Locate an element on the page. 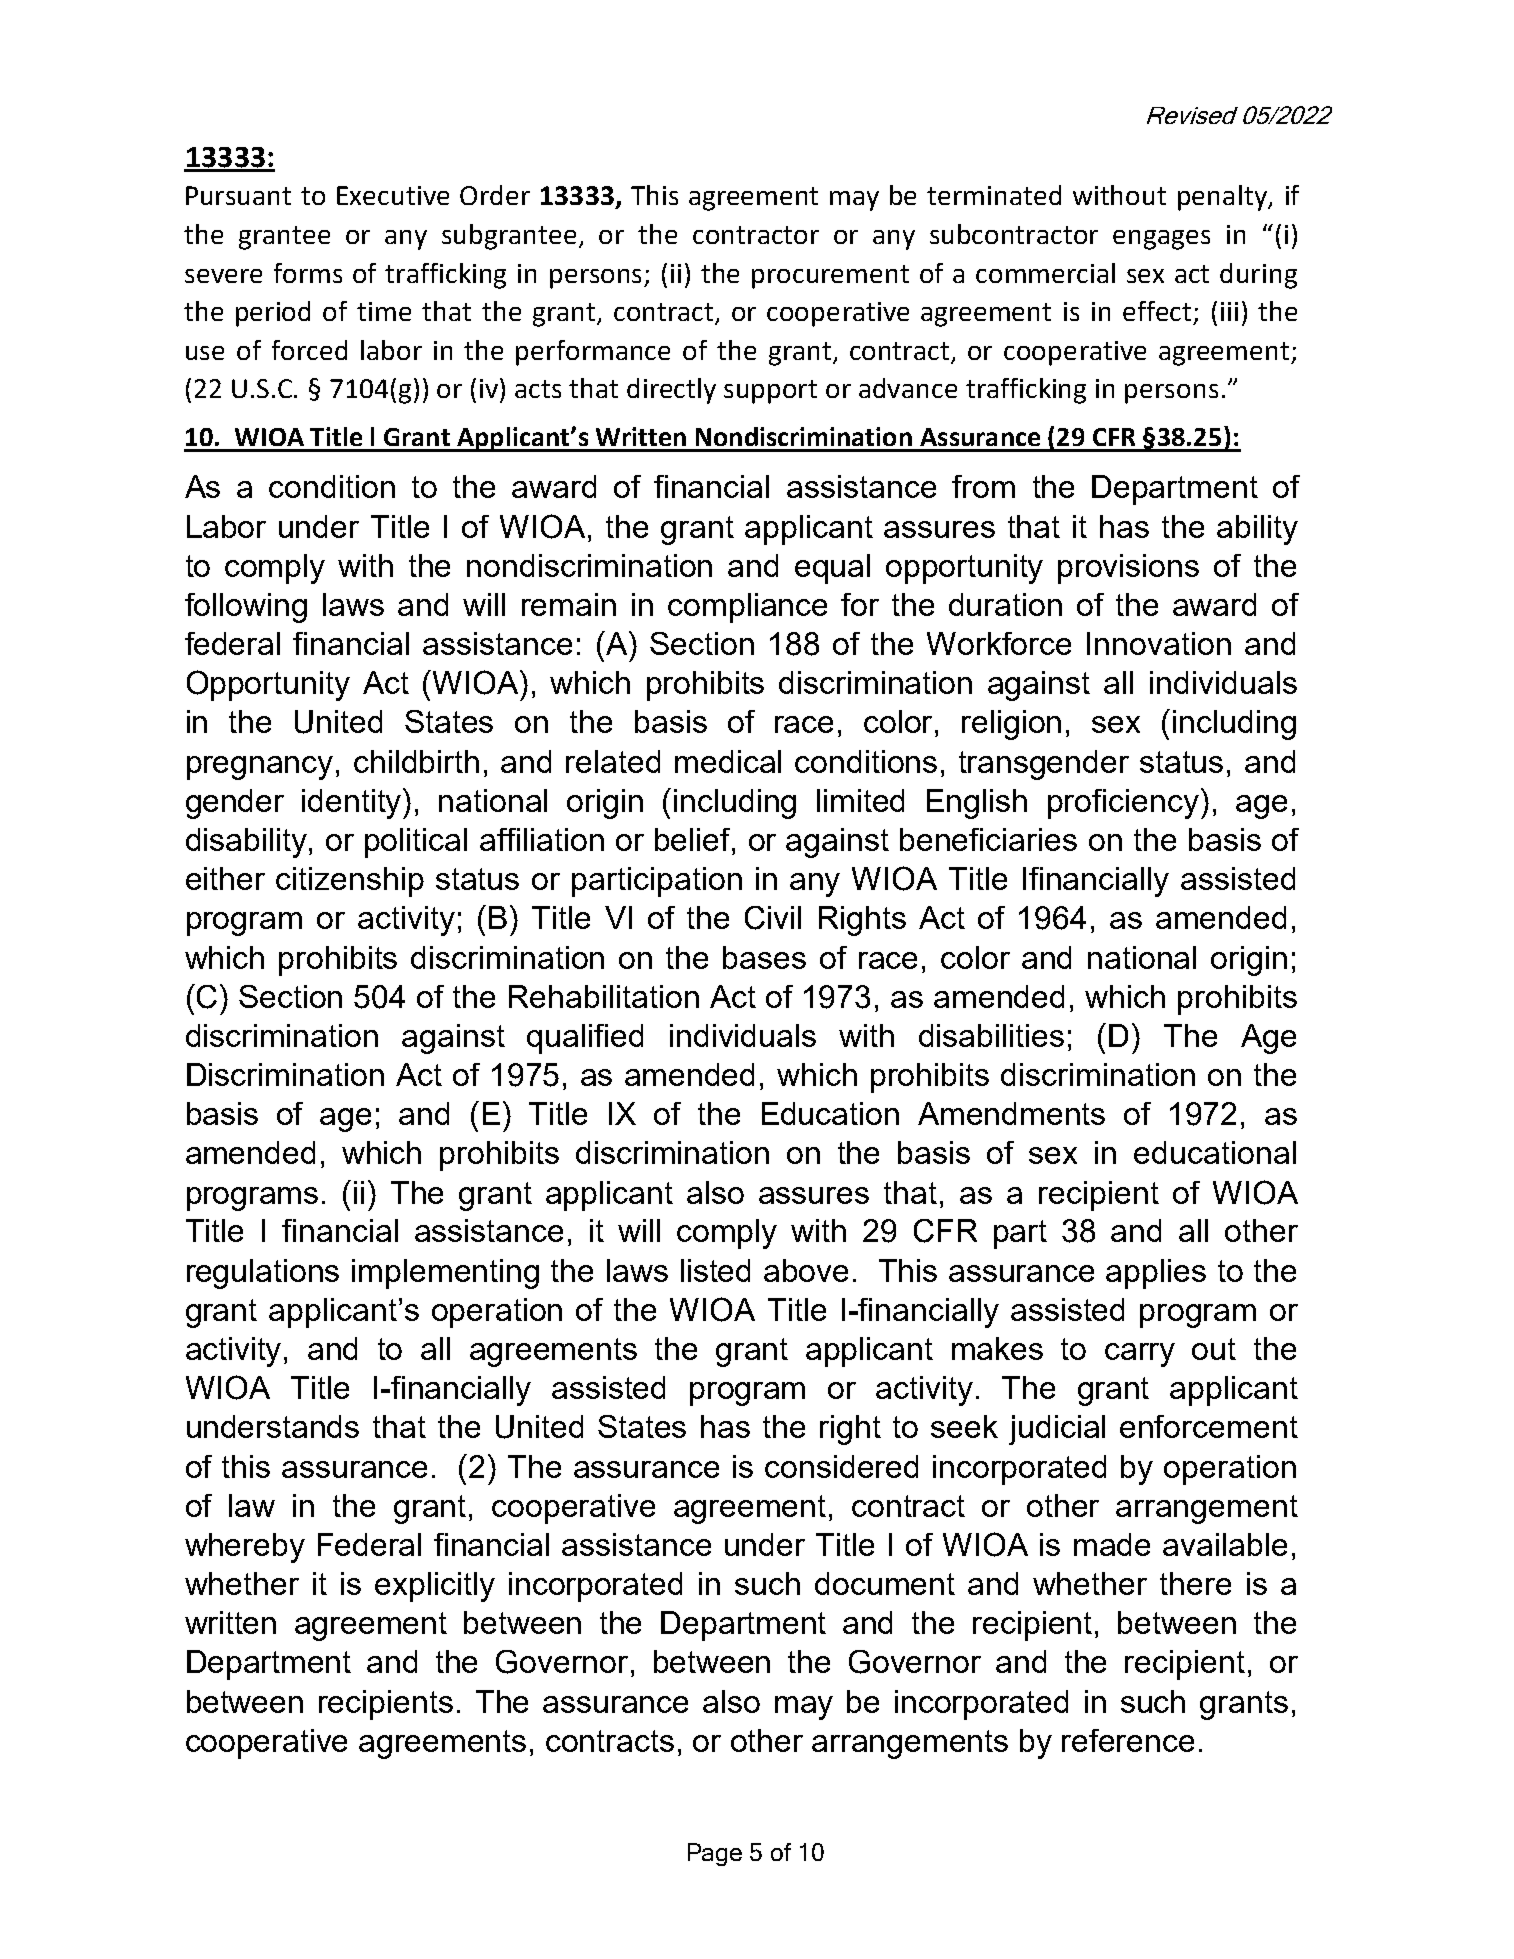 The height and width of the document is (1959, 1514). compliance is located at coordinates (747, 608).
